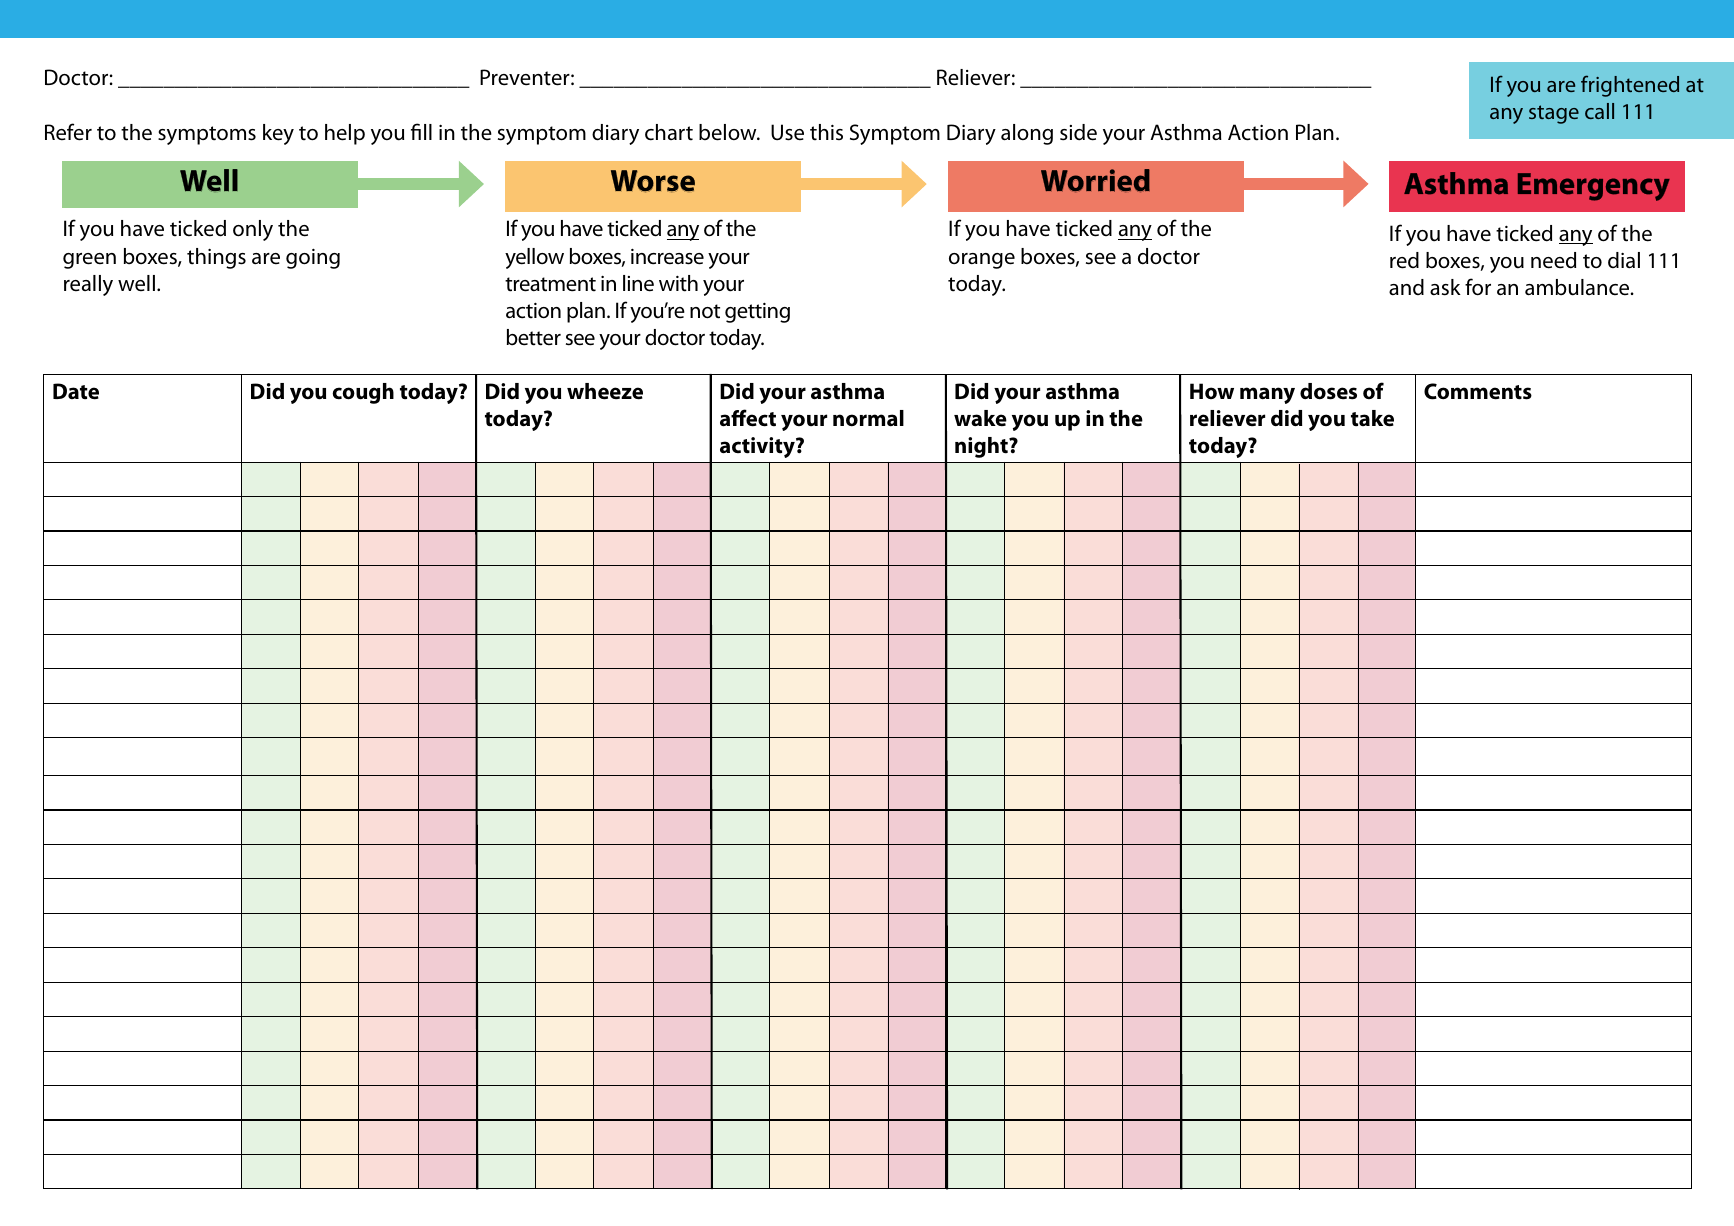 This screenshot has width=1734, height=1226. Describe the element at coordinates (1478, 391) in the screenshot. I see `Comments` at that location.
